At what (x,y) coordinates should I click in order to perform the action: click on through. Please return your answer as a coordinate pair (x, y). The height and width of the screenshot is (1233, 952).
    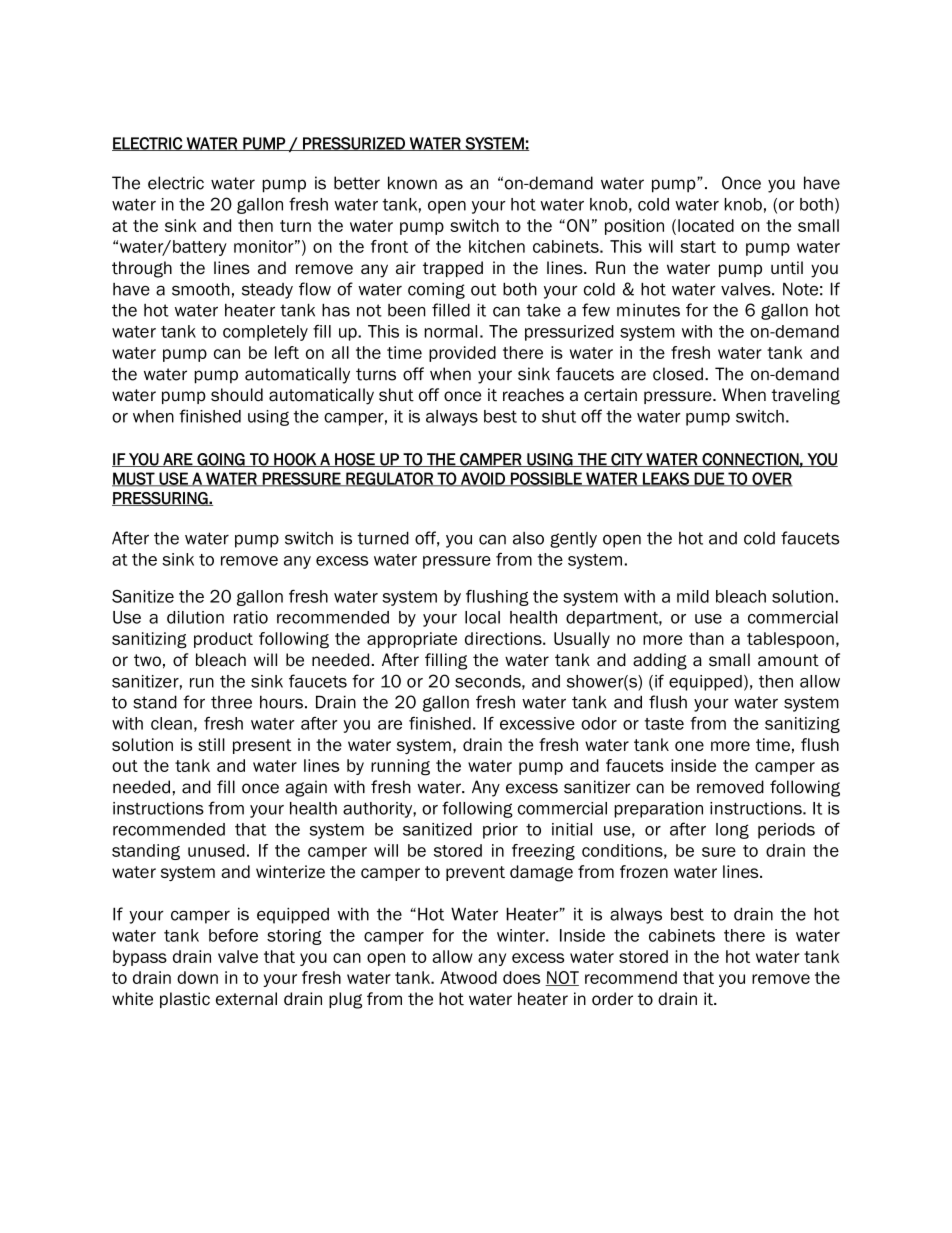
    Looking at the image, I should click on (142, 269).
